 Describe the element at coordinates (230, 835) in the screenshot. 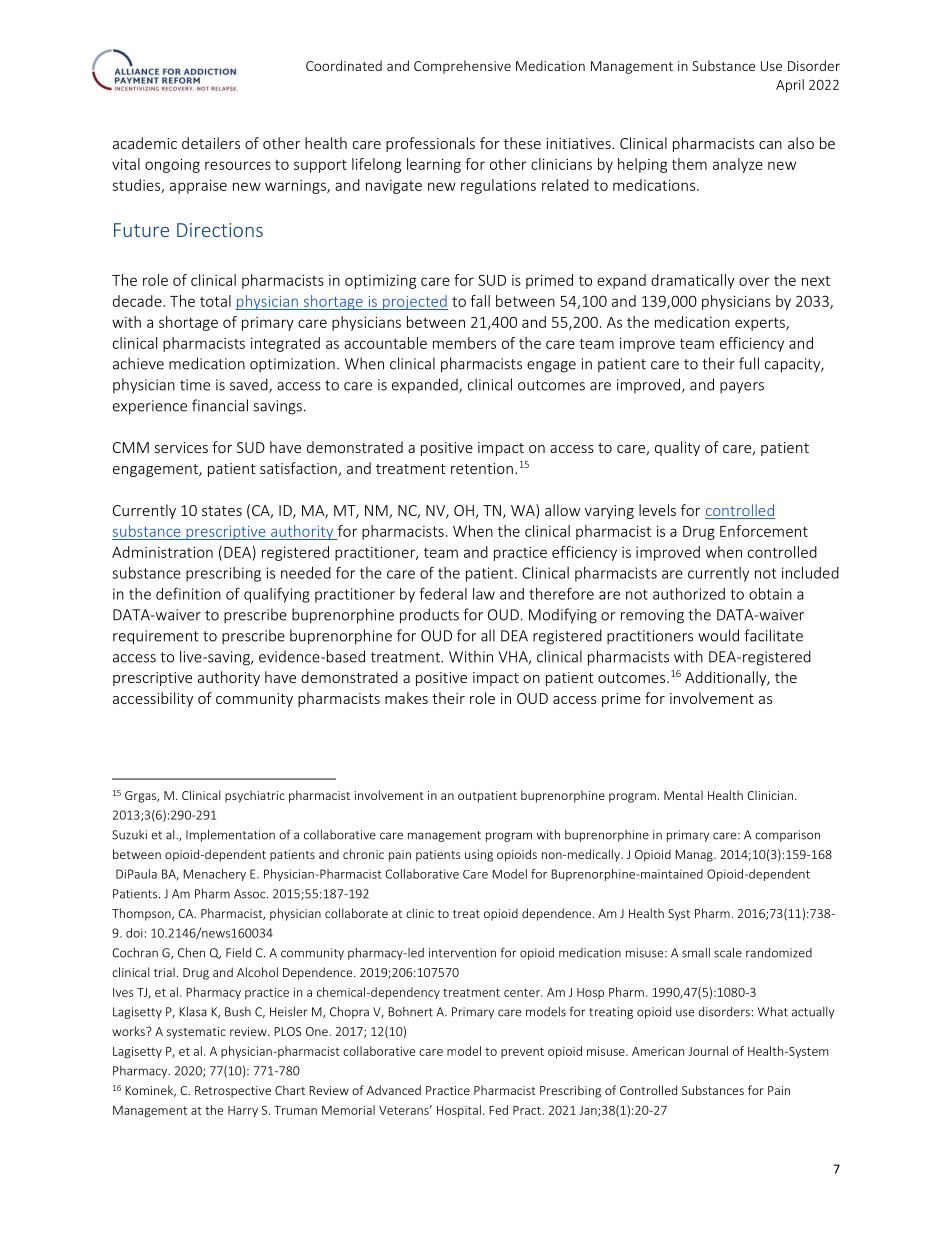

I see `Implementation` at that location.
